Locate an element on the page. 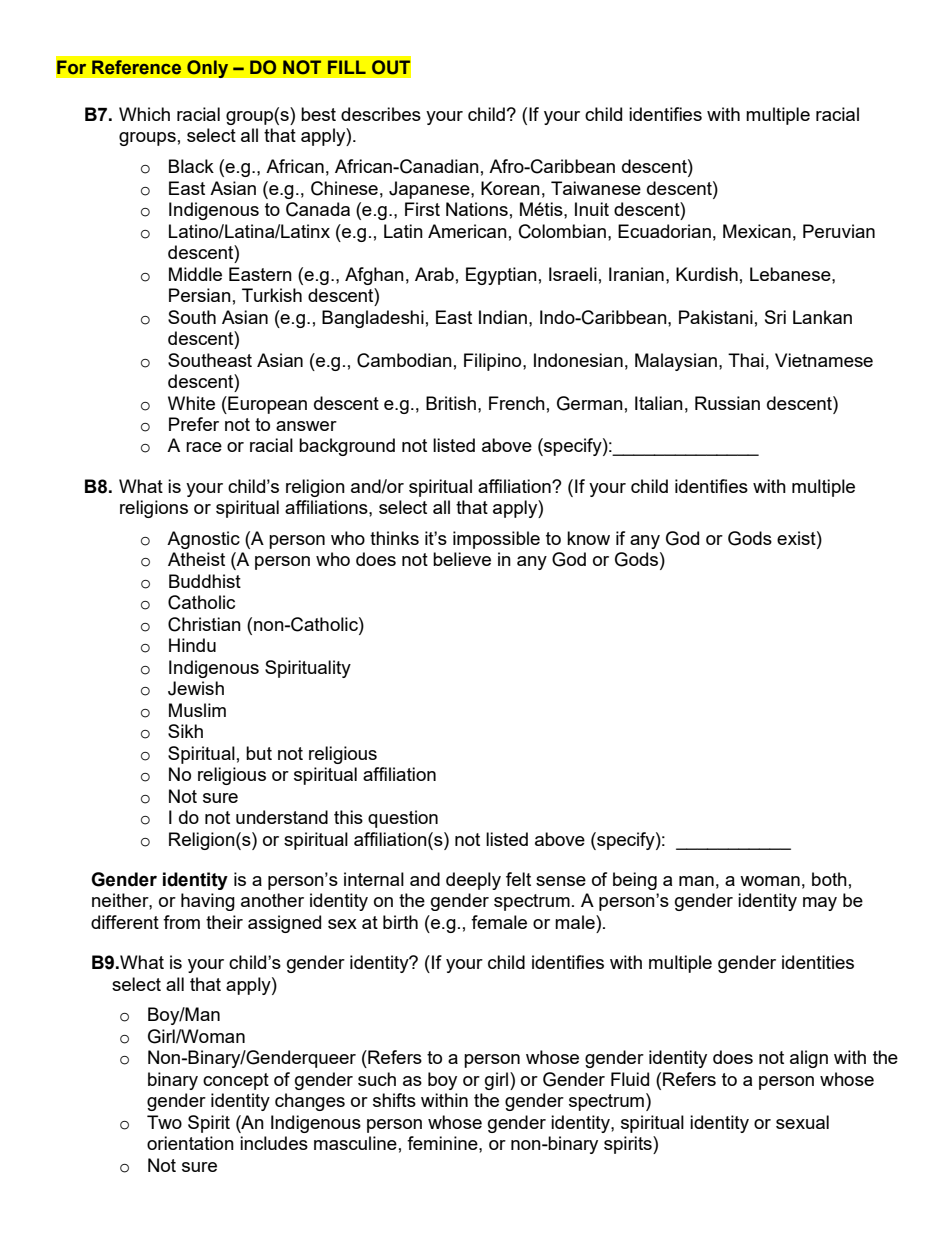  Mexican is located at coordinates (757, 231).
